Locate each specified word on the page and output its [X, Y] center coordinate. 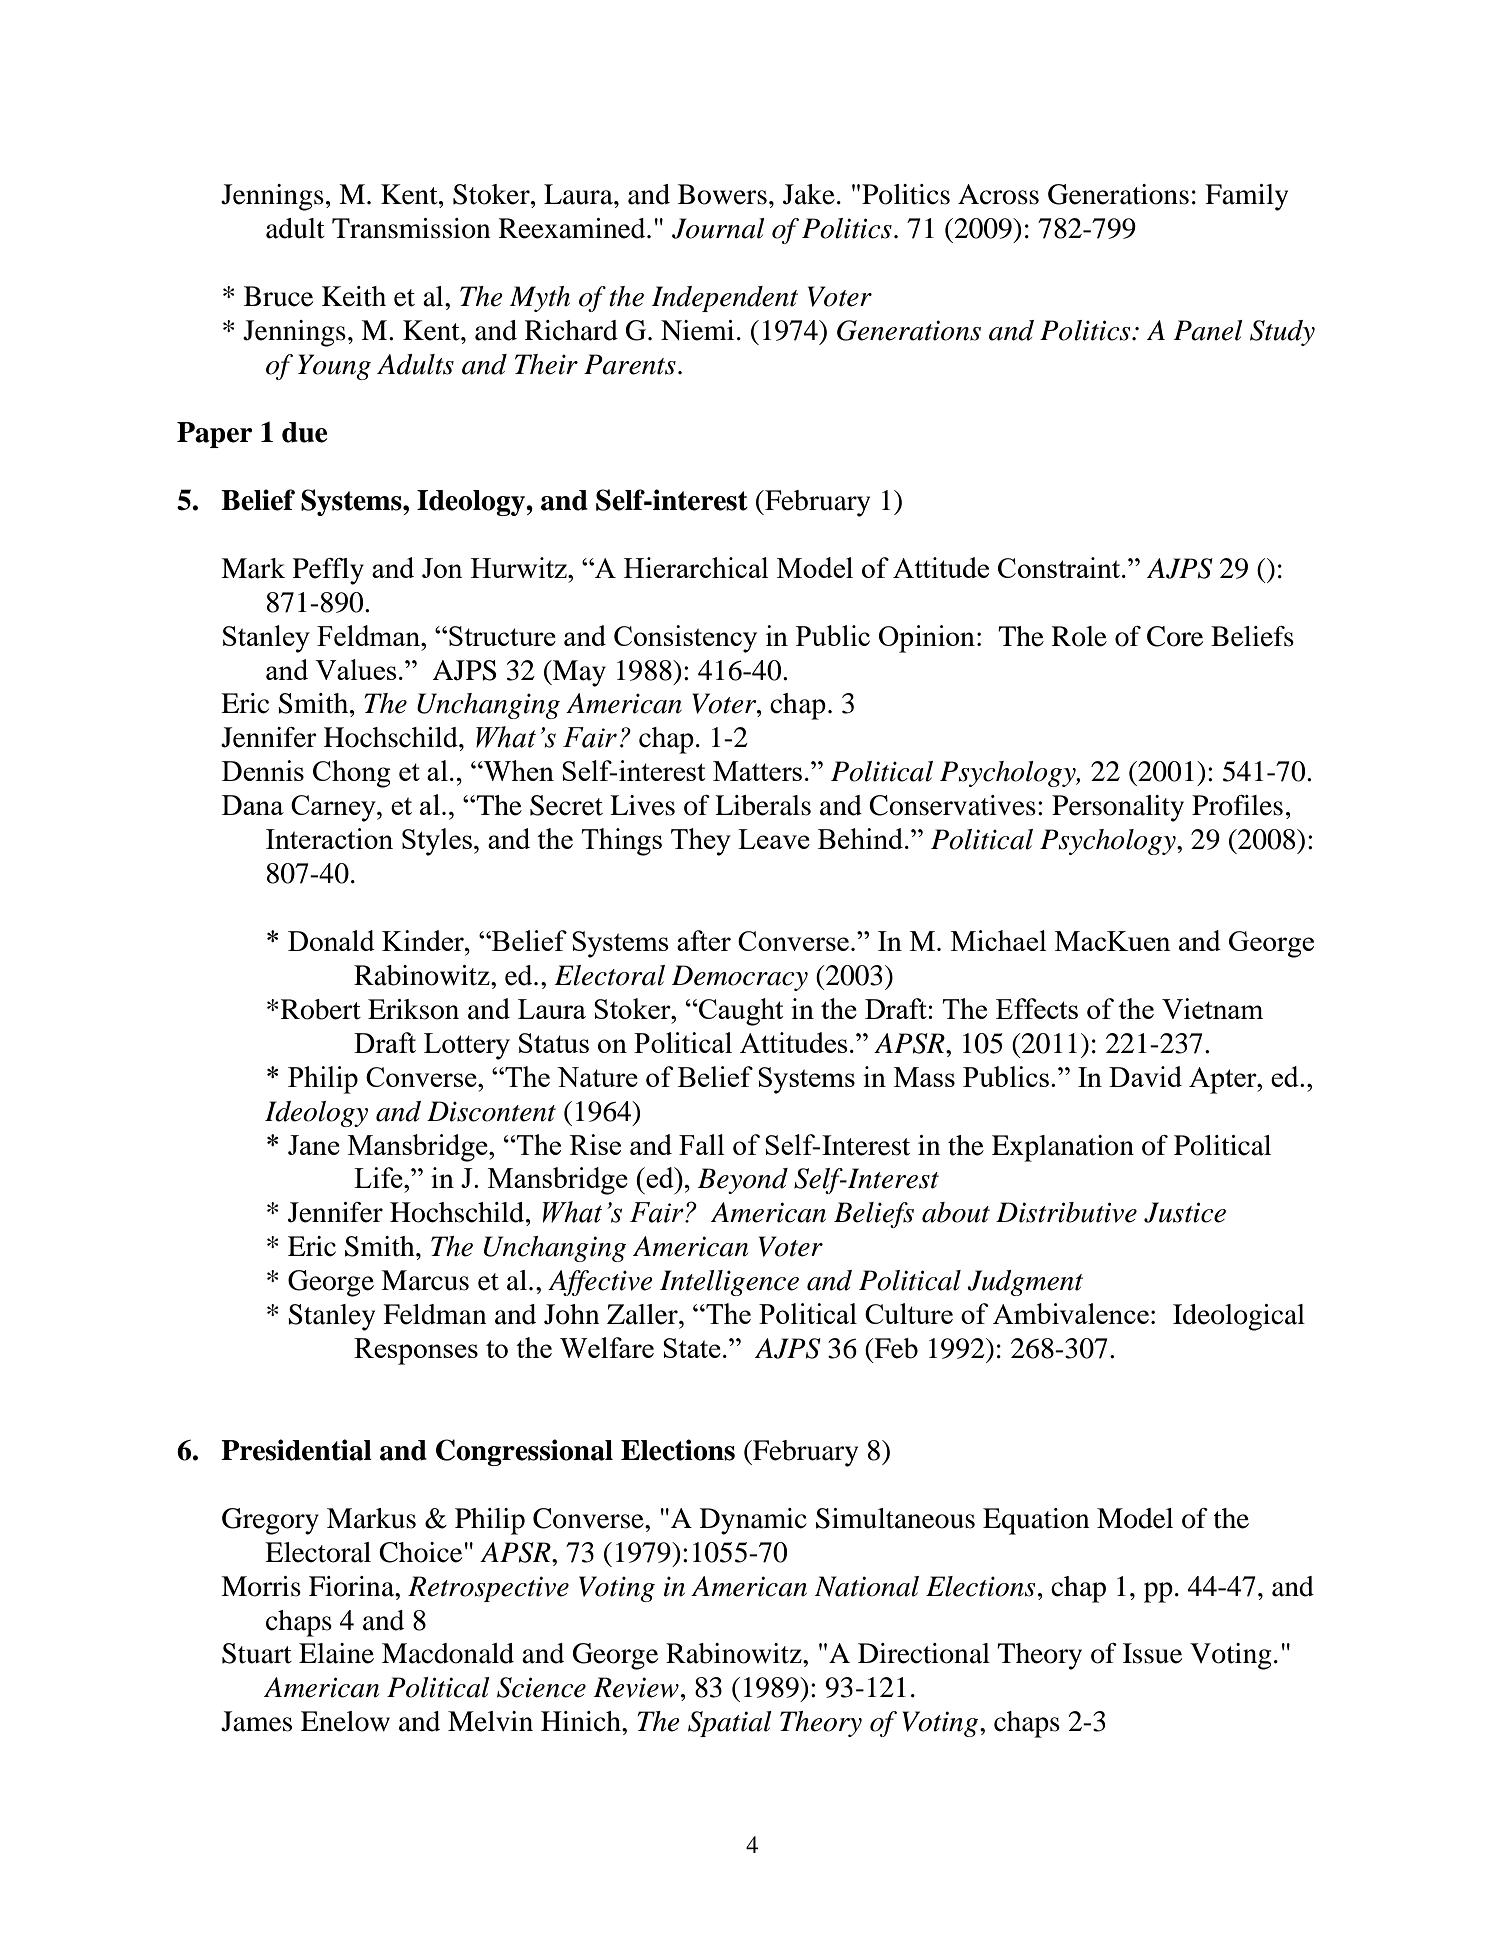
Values [356, 669]
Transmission [411, 228]
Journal [718, 228]
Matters [757, 771]
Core [1175, 636]
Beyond [743, 1181]
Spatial [730, 1724]
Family [1246, 197]
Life [379, 1177]
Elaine [336, 1653]
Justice [1185, 1212]
